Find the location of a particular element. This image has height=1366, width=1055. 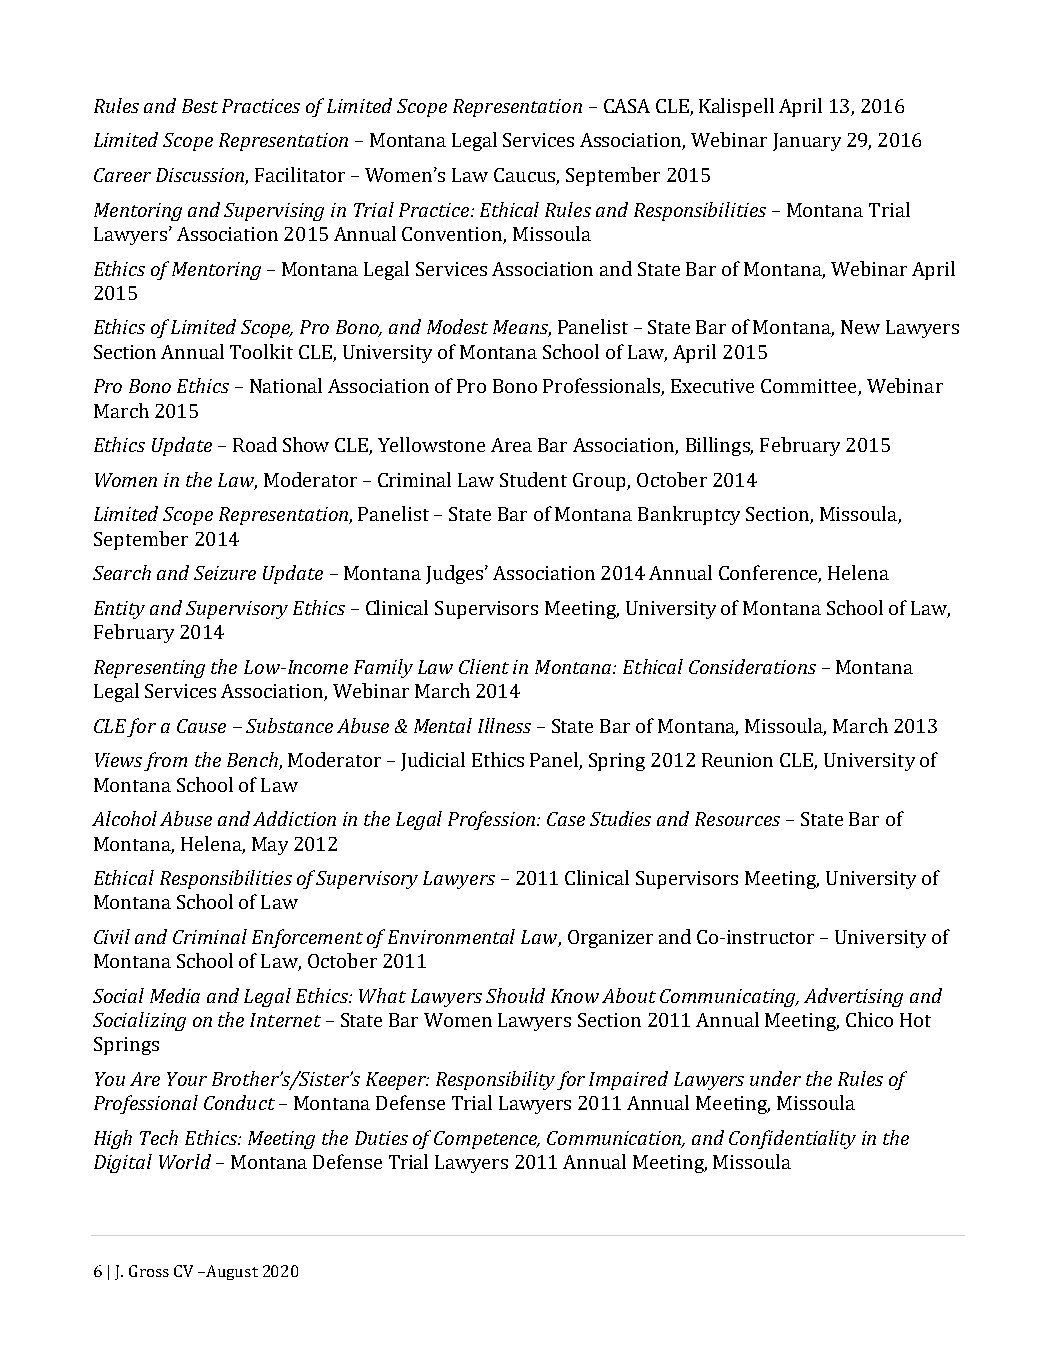

January is located at coordinates (807, 142).
